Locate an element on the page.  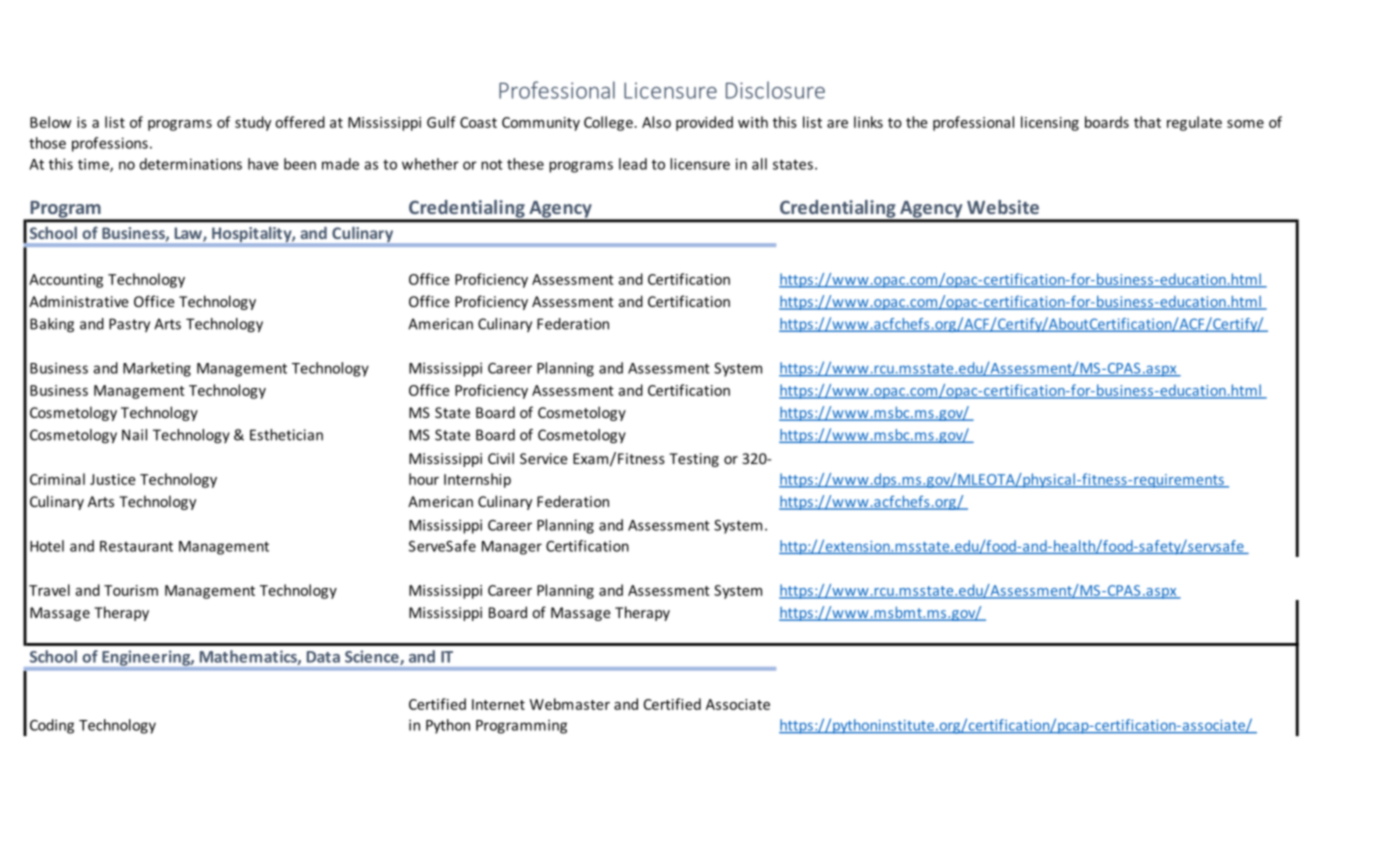
study is located at coordinates (253, 123).
